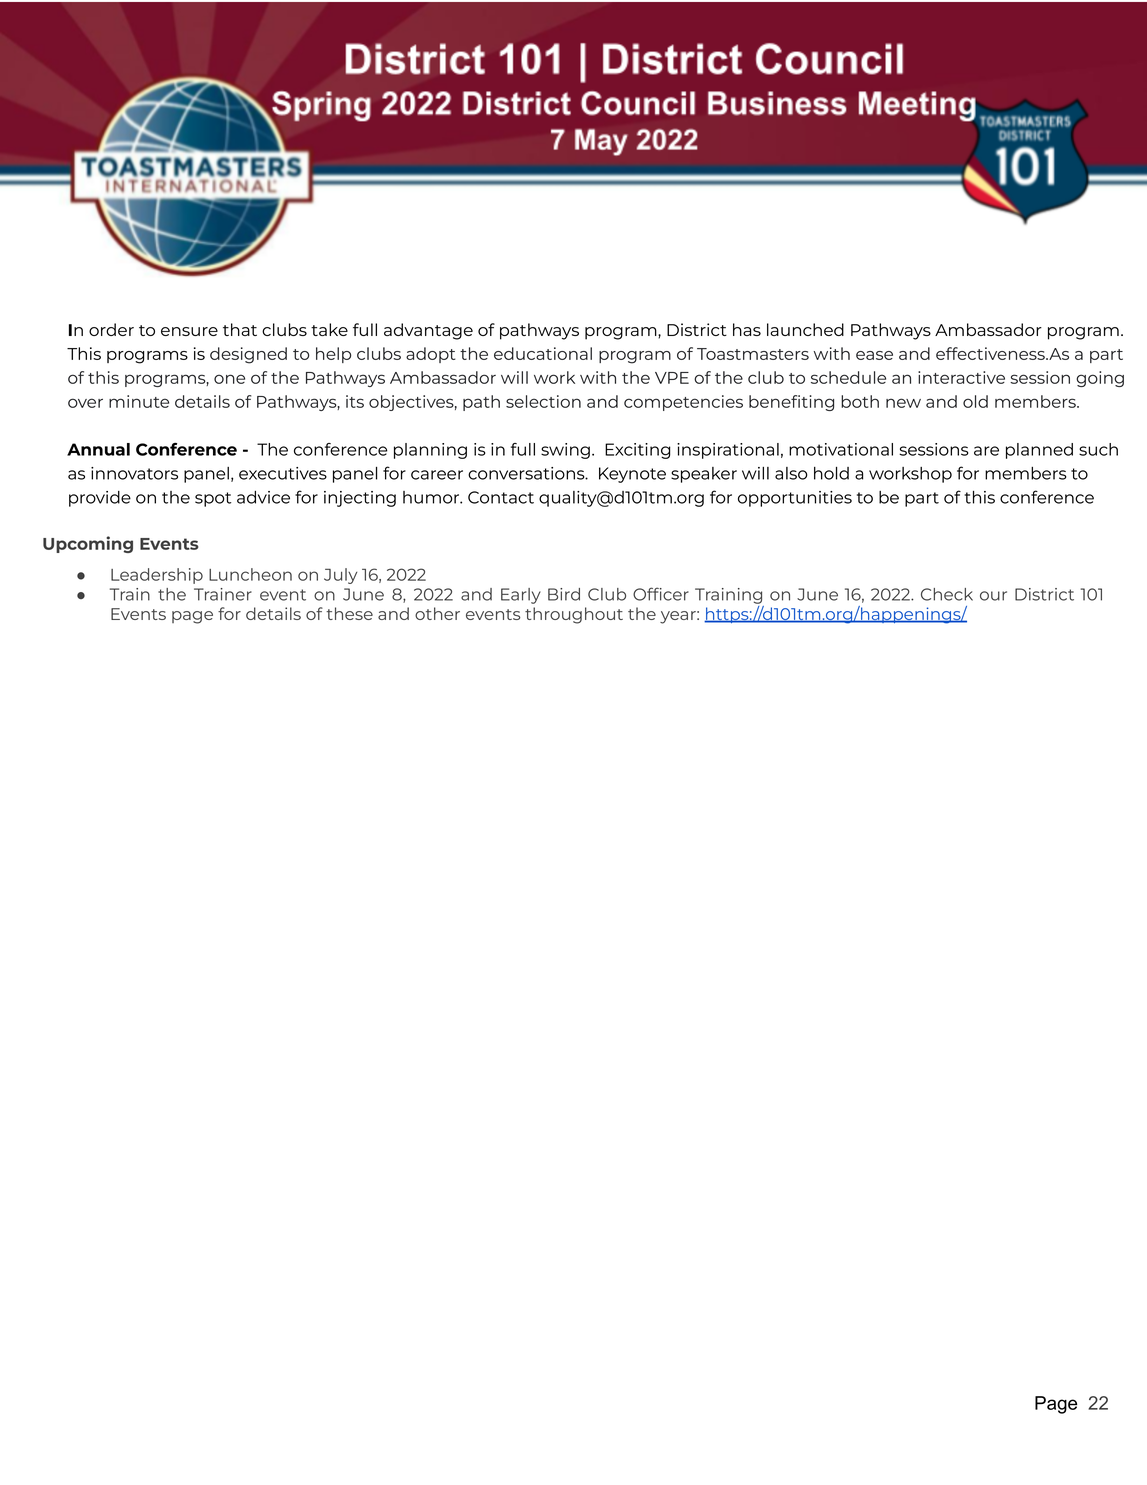  Describe the element at coordinates (574, 615) in the page. I see `throughout` at that location.
